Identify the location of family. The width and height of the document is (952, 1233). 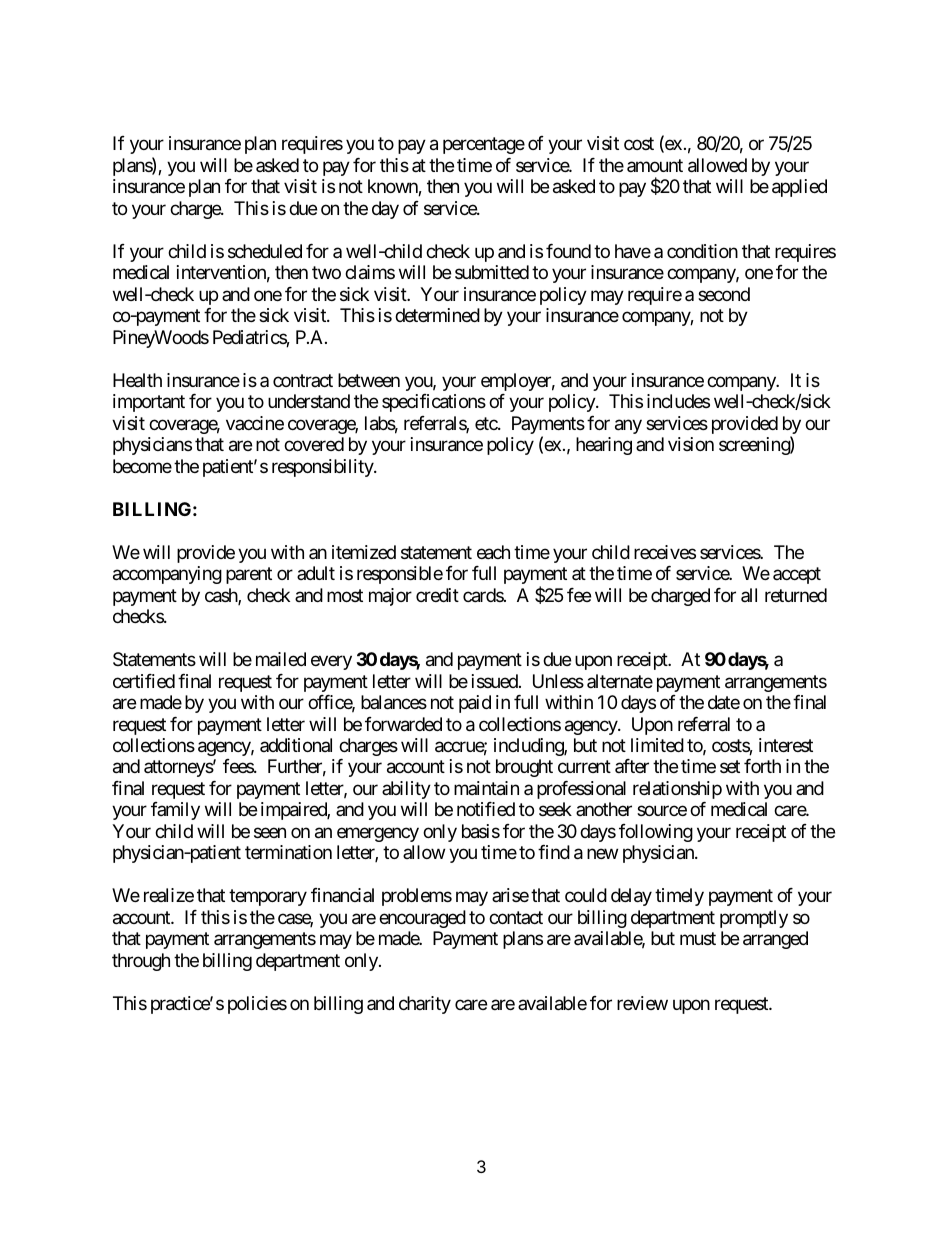
(175, 811).
